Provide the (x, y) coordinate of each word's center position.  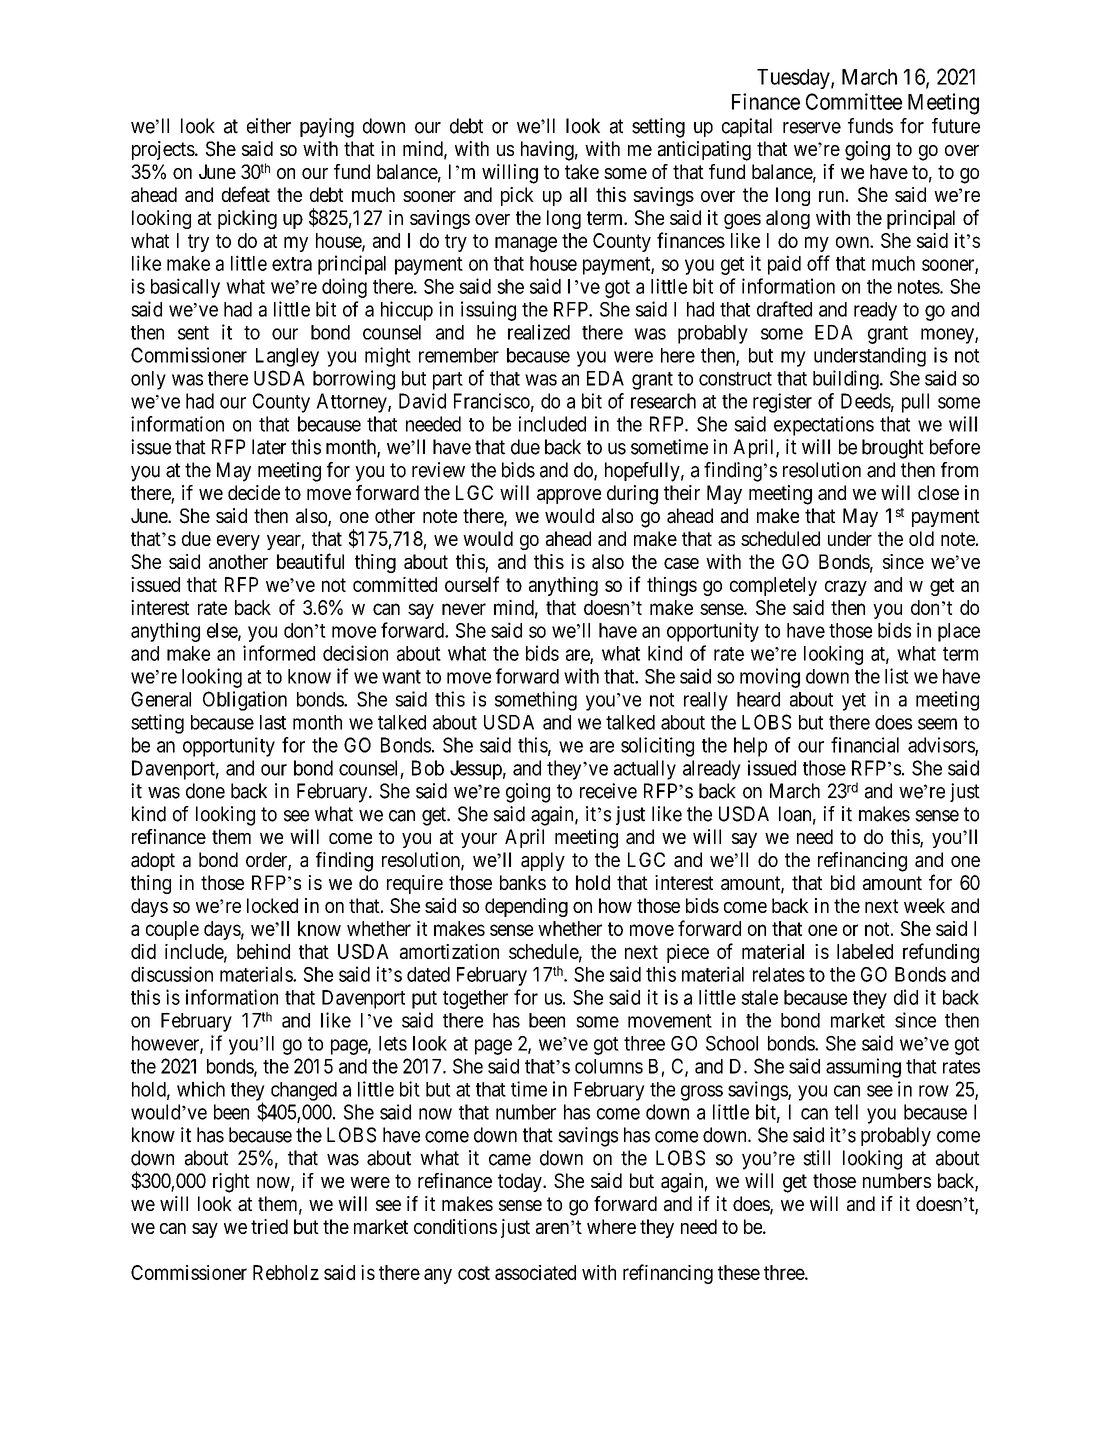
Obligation (245, 701)
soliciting (657, 747)
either (269, 126)
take (582, 172)
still (816, 1158)
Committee (854, 101)
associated (535, 1272)
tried (269, 1226)
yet (854, 702)
